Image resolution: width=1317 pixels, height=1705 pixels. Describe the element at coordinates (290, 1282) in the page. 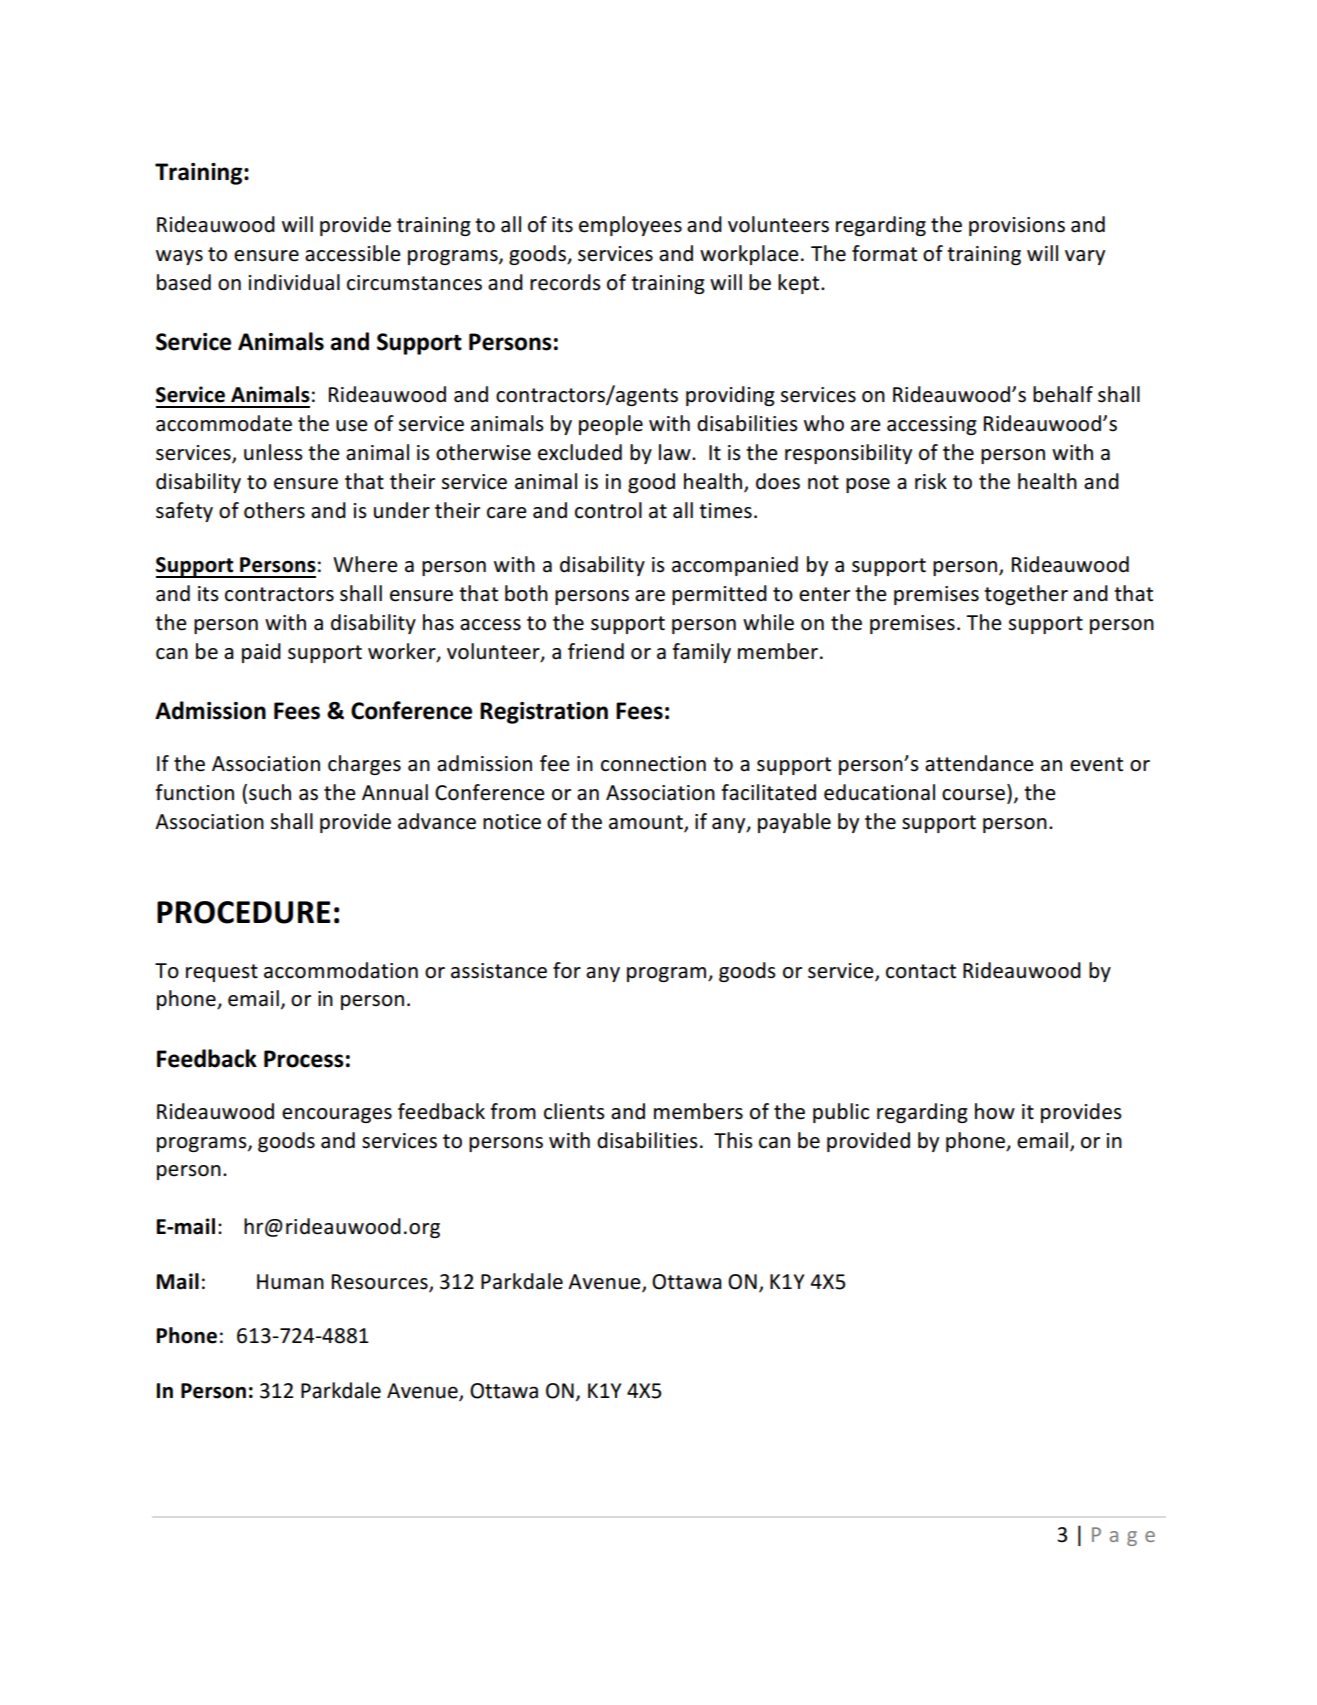

I see `Human` at that location.
